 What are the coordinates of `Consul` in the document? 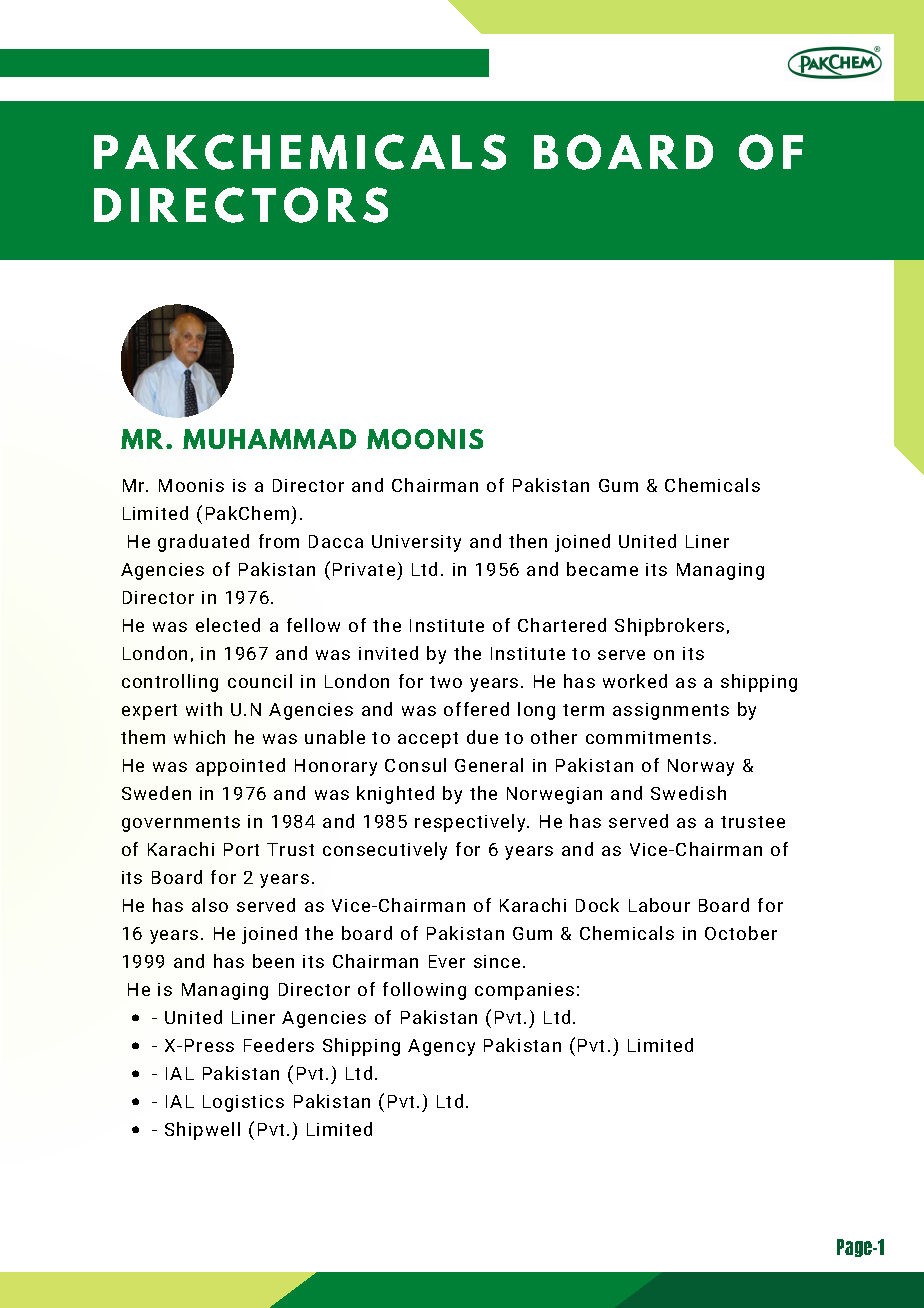 It's located at (415, 765).
